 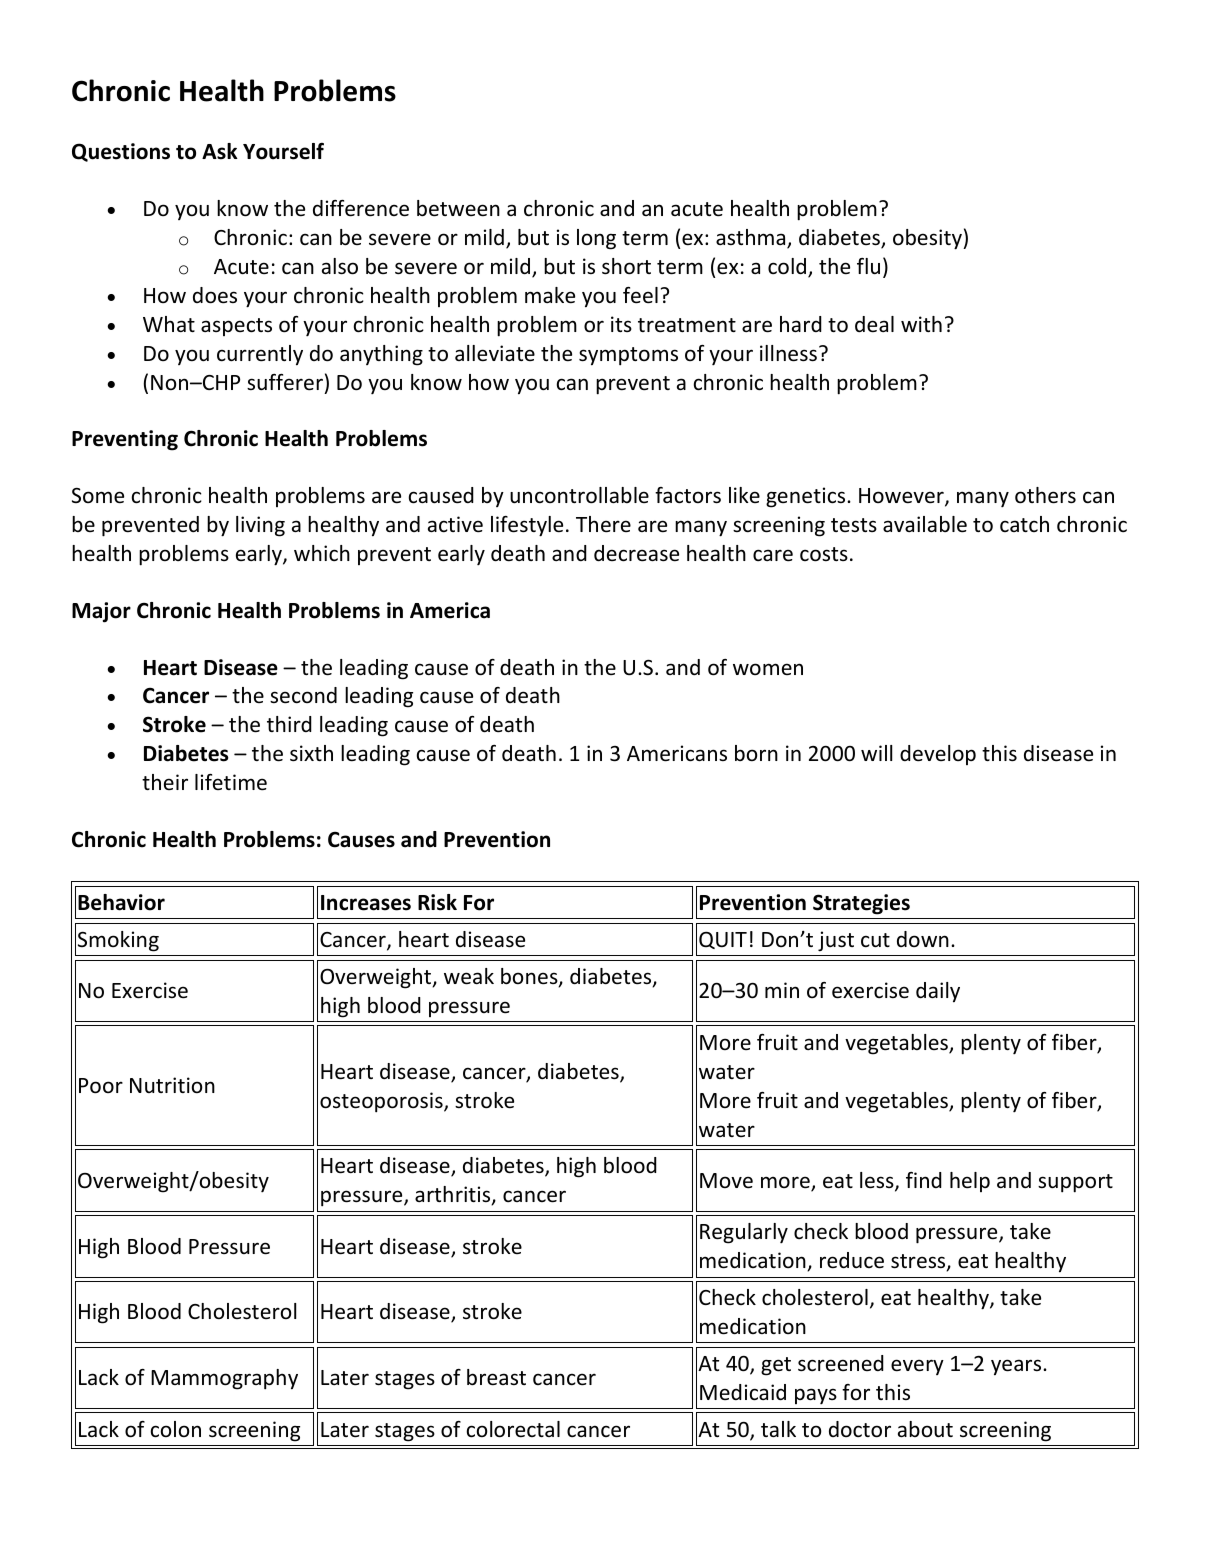 I want to click on Mammography, so click(x=224, y=1379).
